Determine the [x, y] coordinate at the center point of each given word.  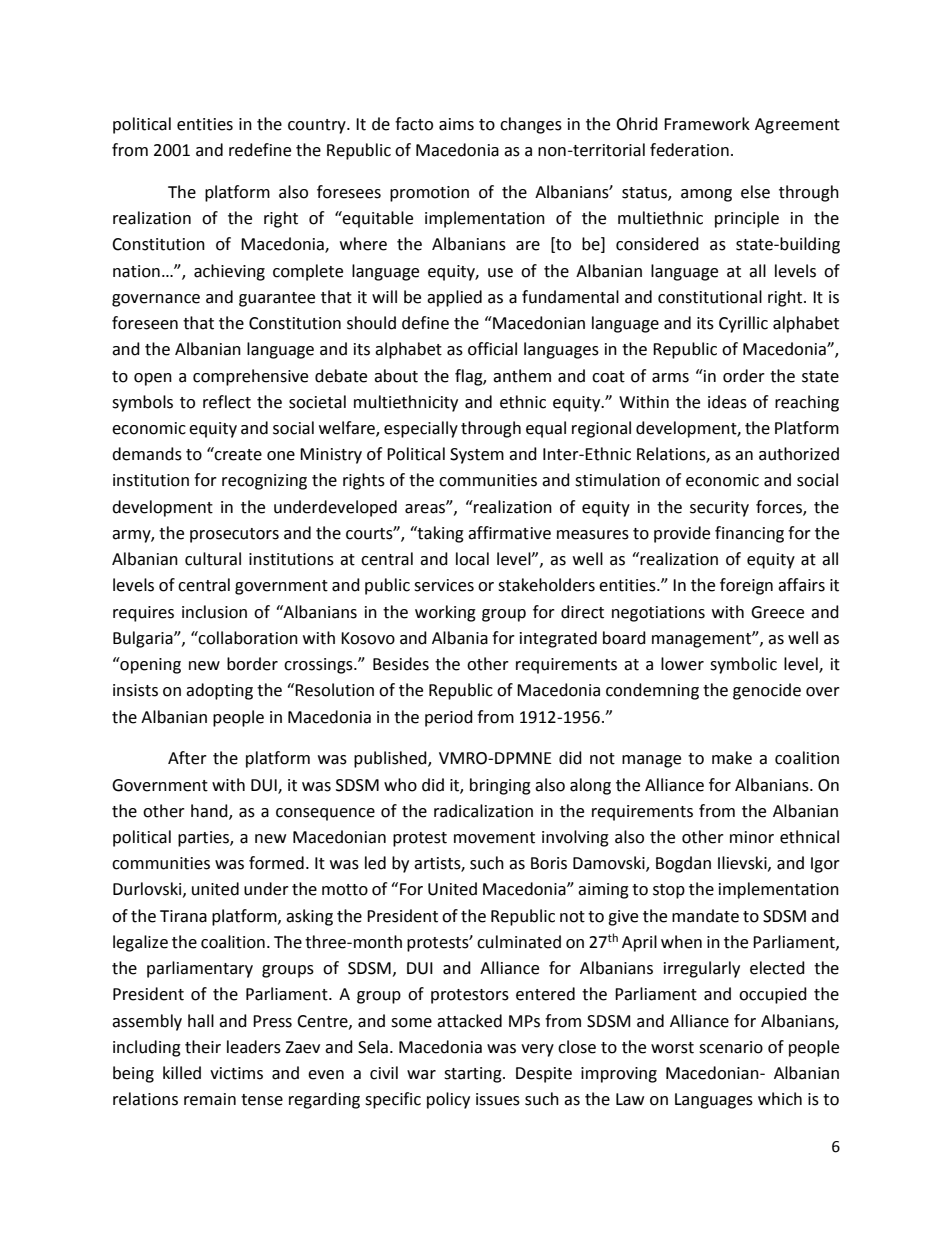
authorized [799, 454]
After [187, 758]
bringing [500, 786]
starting [474, 1075]
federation [689, 150]
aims [456, 124]
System [477, 456]
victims [236, 1073]
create [237, 454]
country [318, 126]
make [732, 758]
